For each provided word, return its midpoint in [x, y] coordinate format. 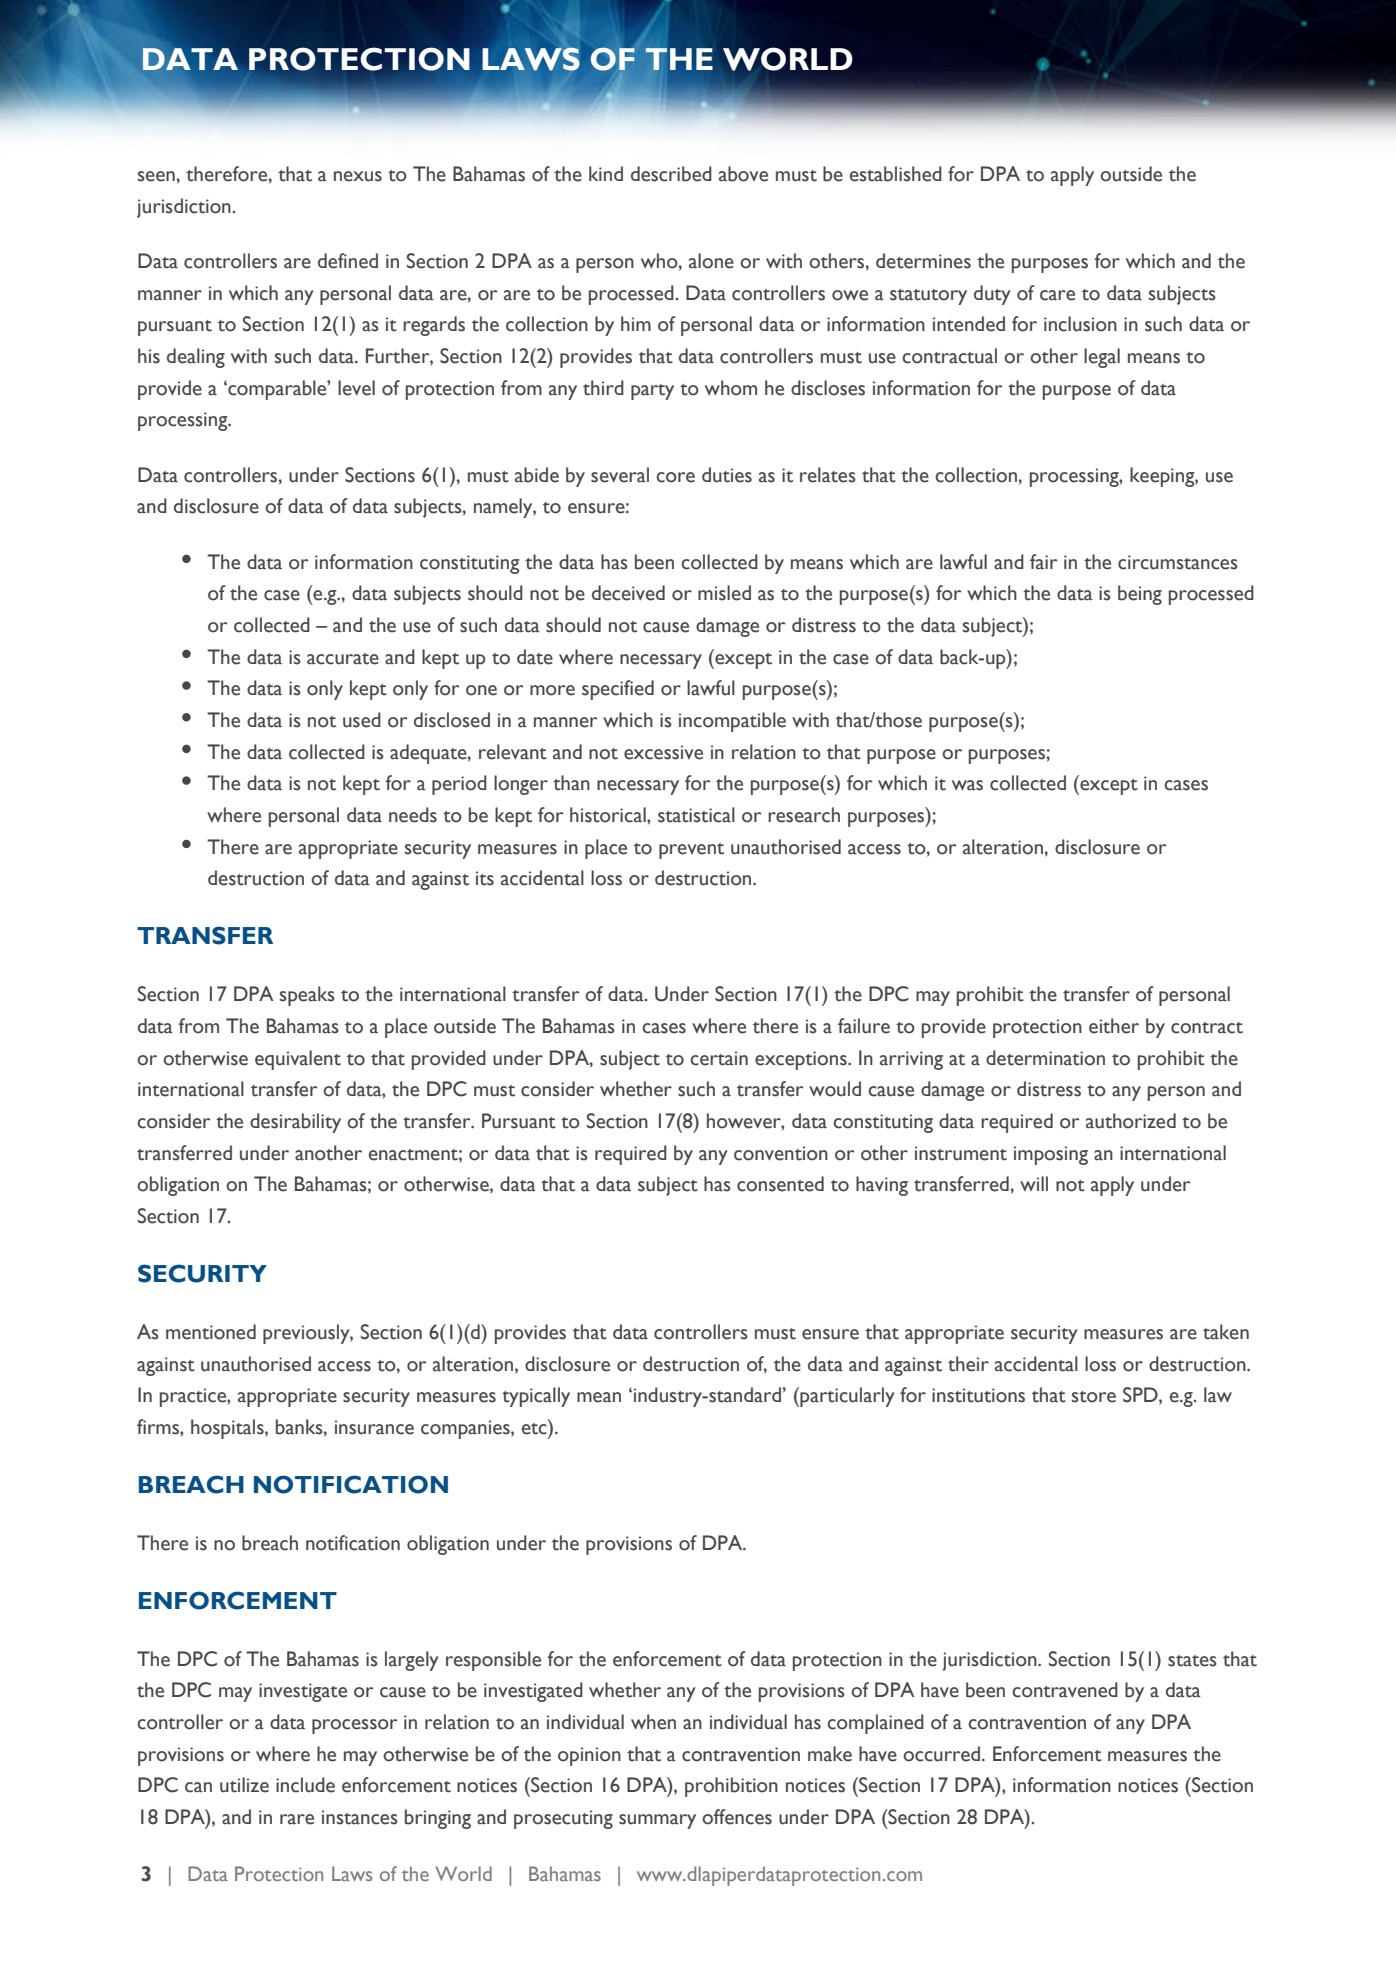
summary [657, 1821]
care [1057, 295]
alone [711, 261]
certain [719, 1058]
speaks [307, 996]
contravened [1065, 1690]
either [1114, 1026]
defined [348, 261]
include [305, 1785]
